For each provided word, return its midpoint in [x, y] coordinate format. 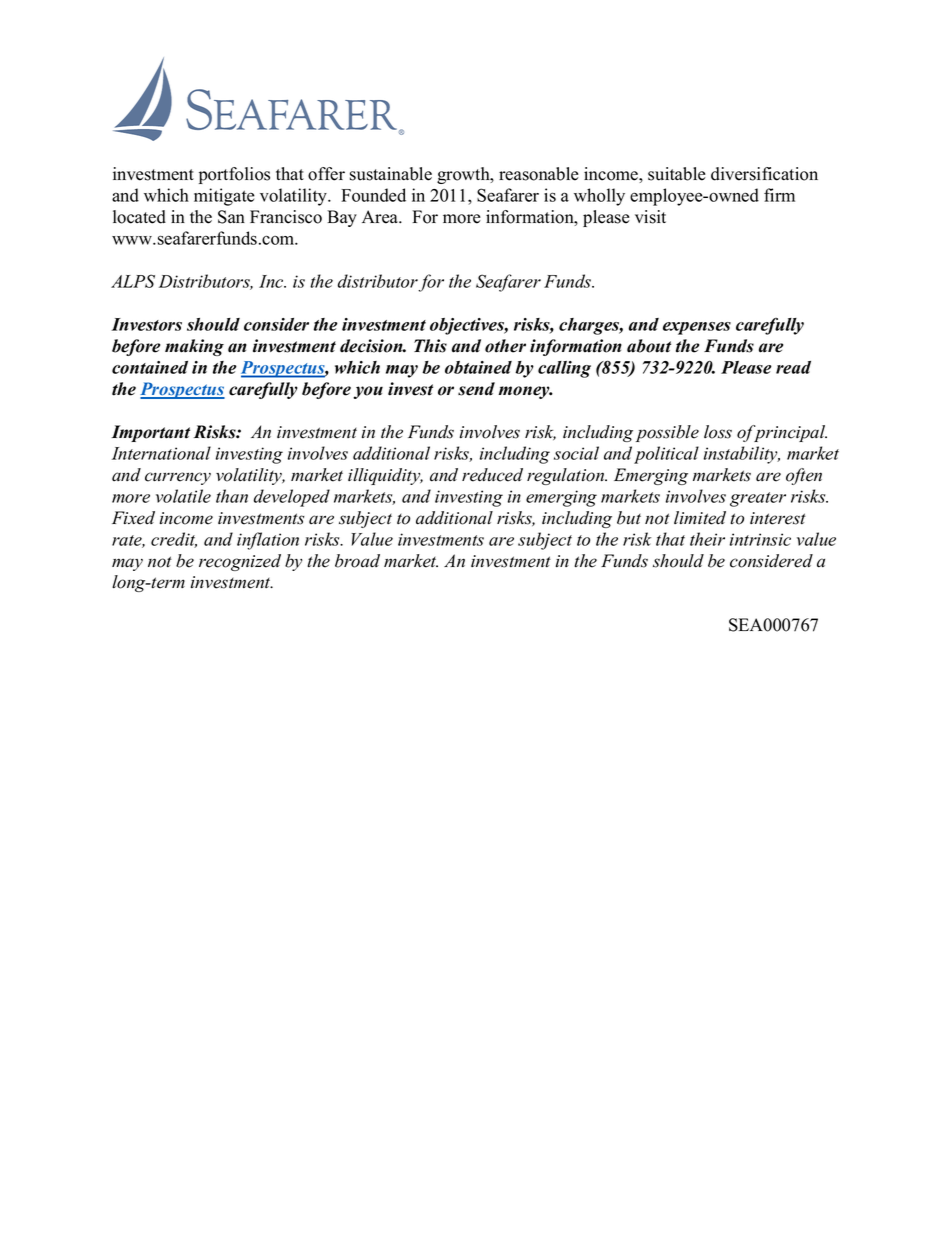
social [576, 453]
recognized [240, 562]
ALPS [133, 281]
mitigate [224, 197]
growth [464, 175]
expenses [697, 328]
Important [150, 433]
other [505, 346]
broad [357, 561]
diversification [764, 174]
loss [718, 432]
